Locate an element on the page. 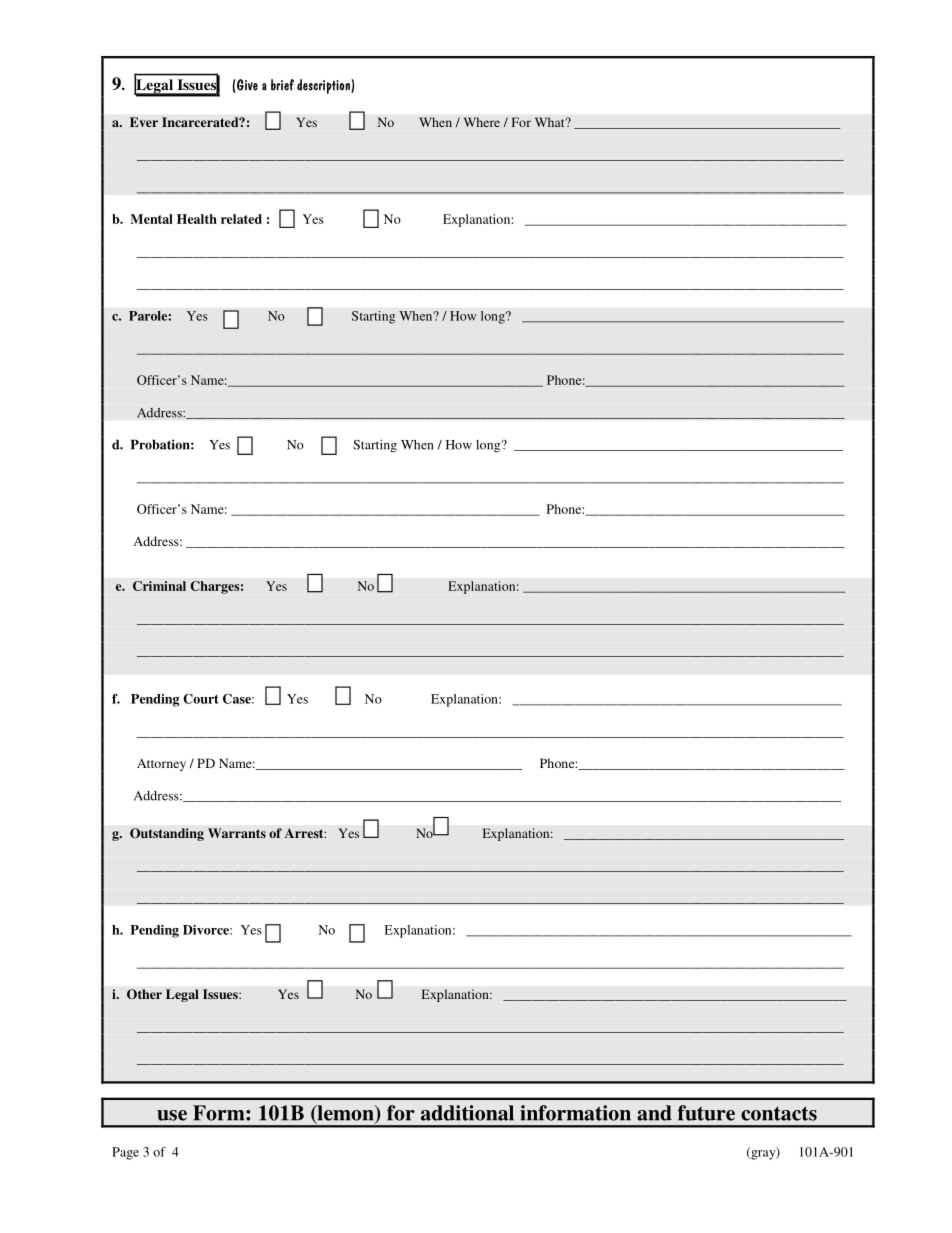 The image size is (952, 1233). Warrants is located at coordinates (237, 833).
